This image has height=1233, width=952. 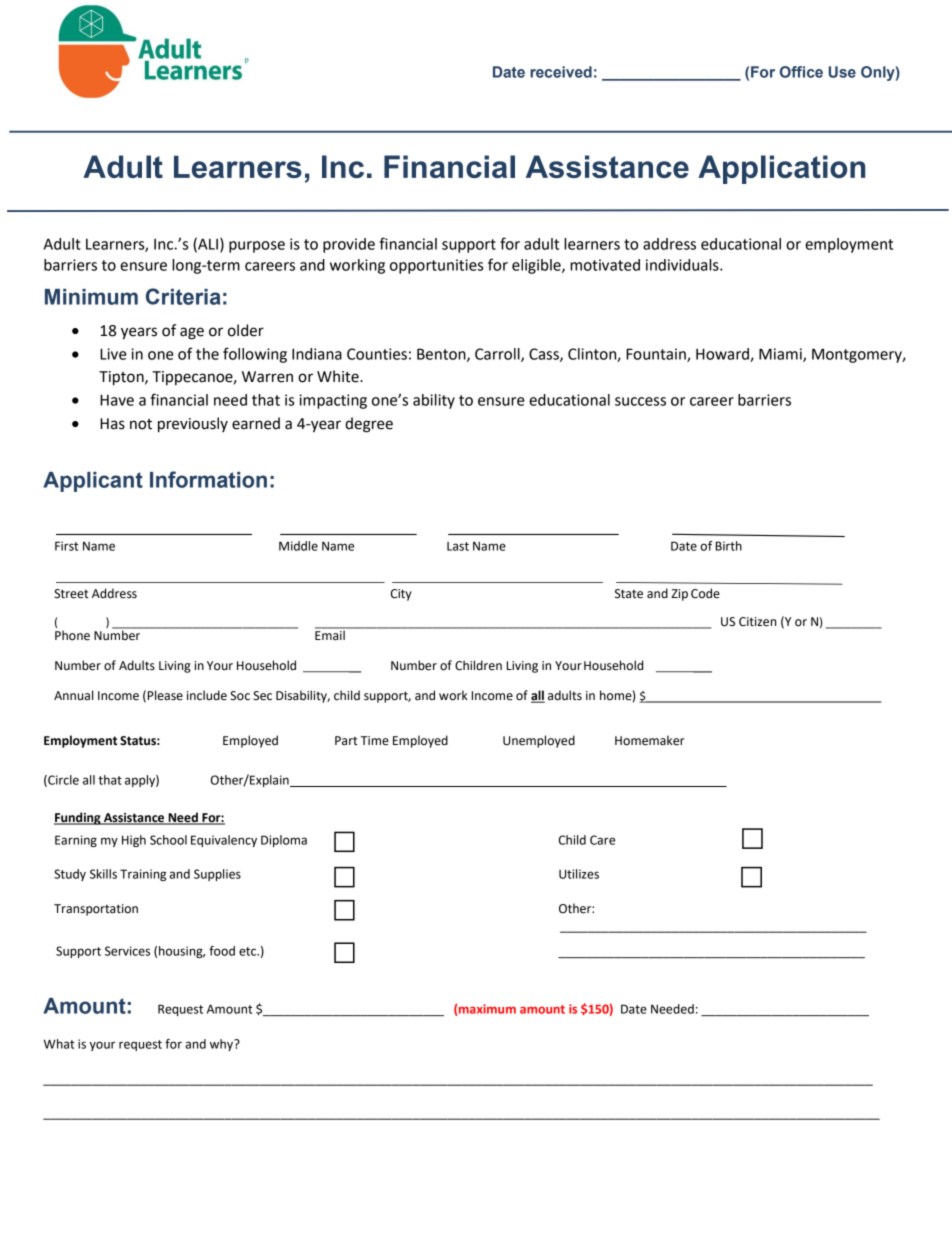 I want to click on Birth, so click(x=729, y=546).
